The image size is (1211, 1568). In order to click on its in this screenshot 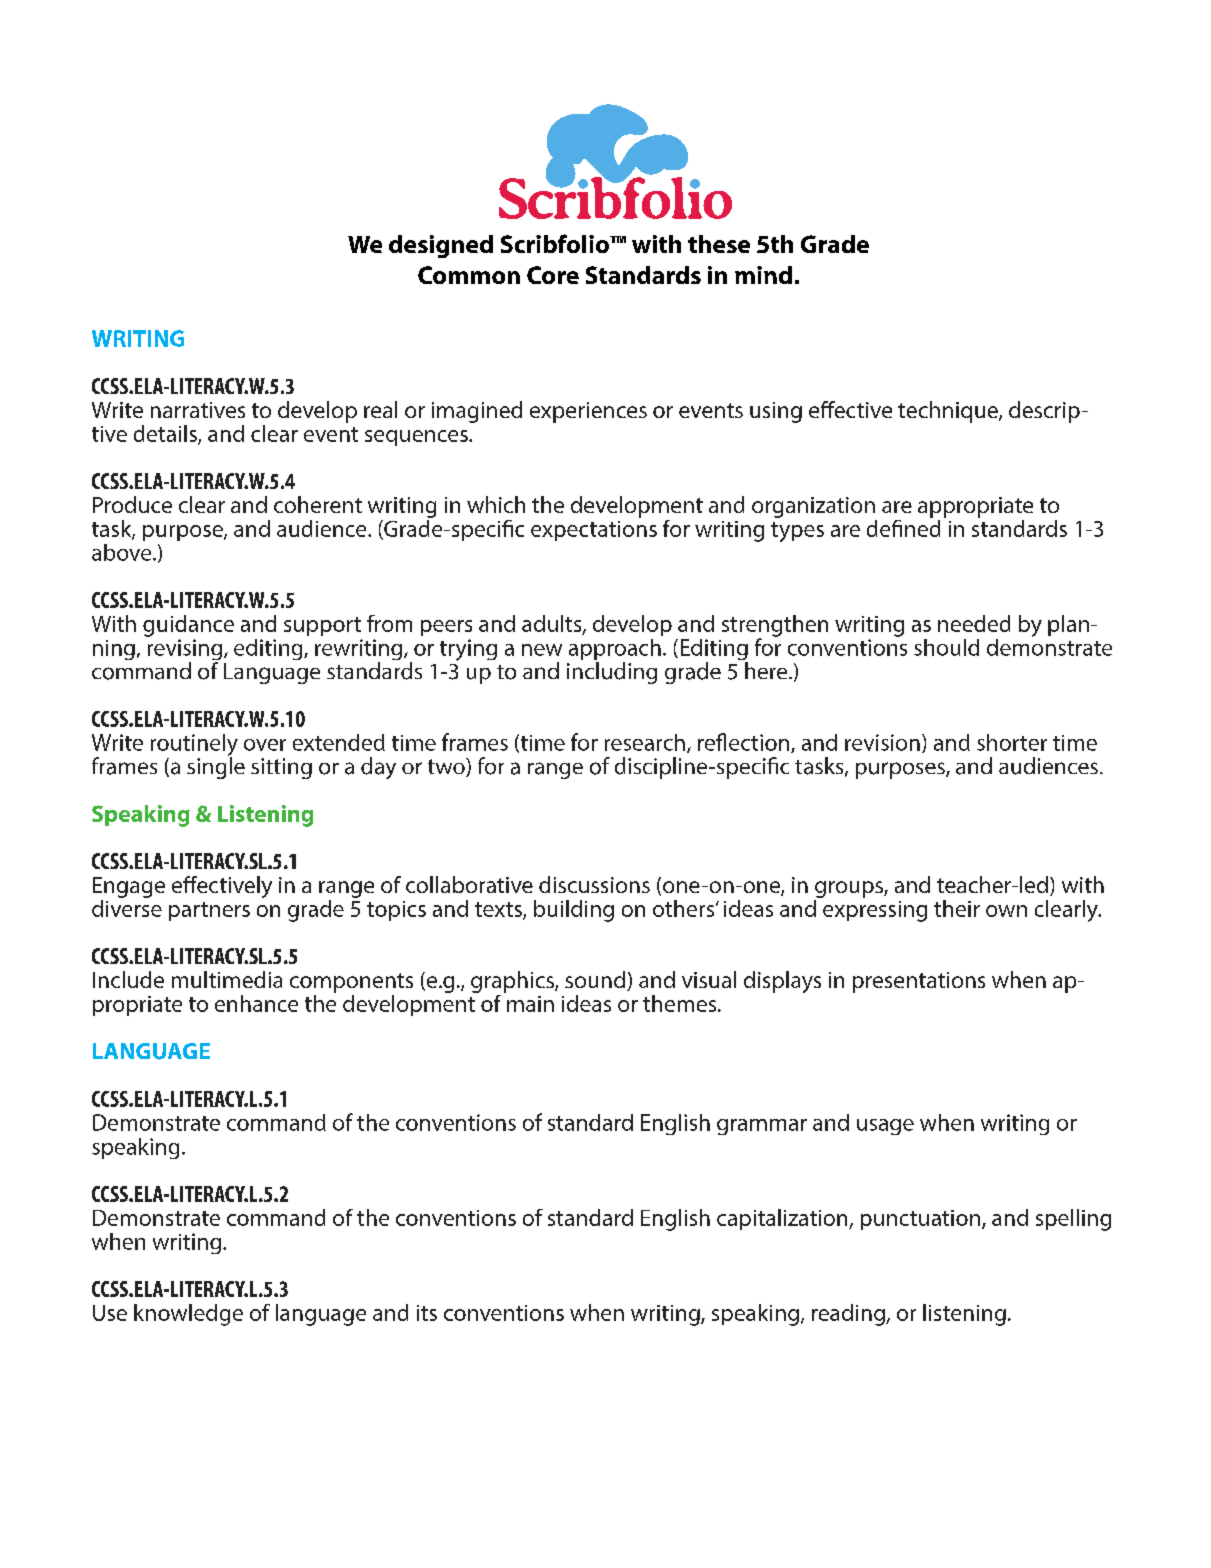, I will do `click(427, 1313)`.
